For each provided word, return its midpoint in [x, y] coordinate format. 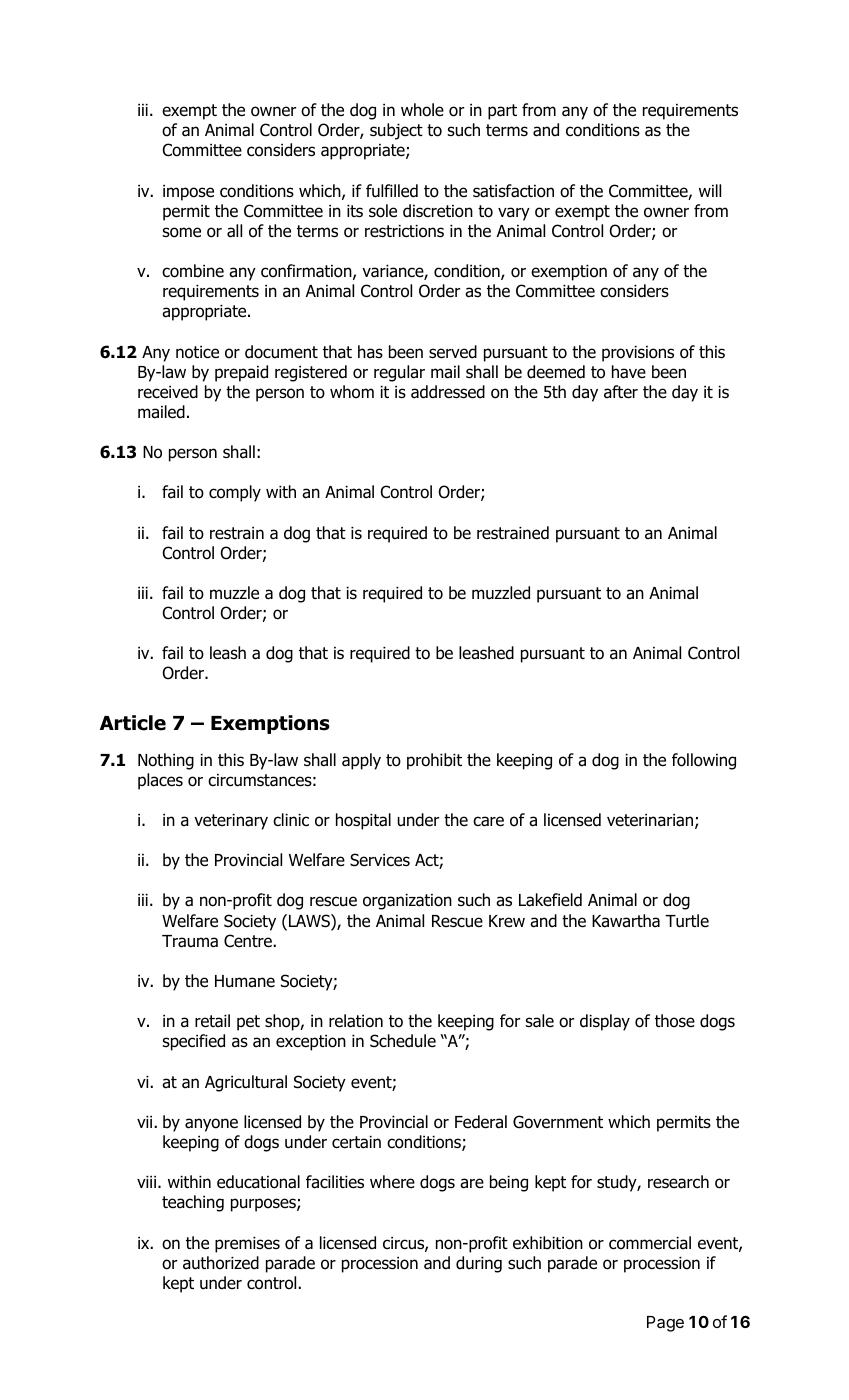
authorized [221, 1263]
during [479, 1264]
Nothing [166, 761]
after [621, 392]
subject [396, 131]
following [704, 761]
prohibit [434, 761]
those [675, 1021]
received [168, 392]
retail [212, 1021]
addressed [448, 392]
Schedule [403, 1041]
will [710, 190]
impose [188, 193]
